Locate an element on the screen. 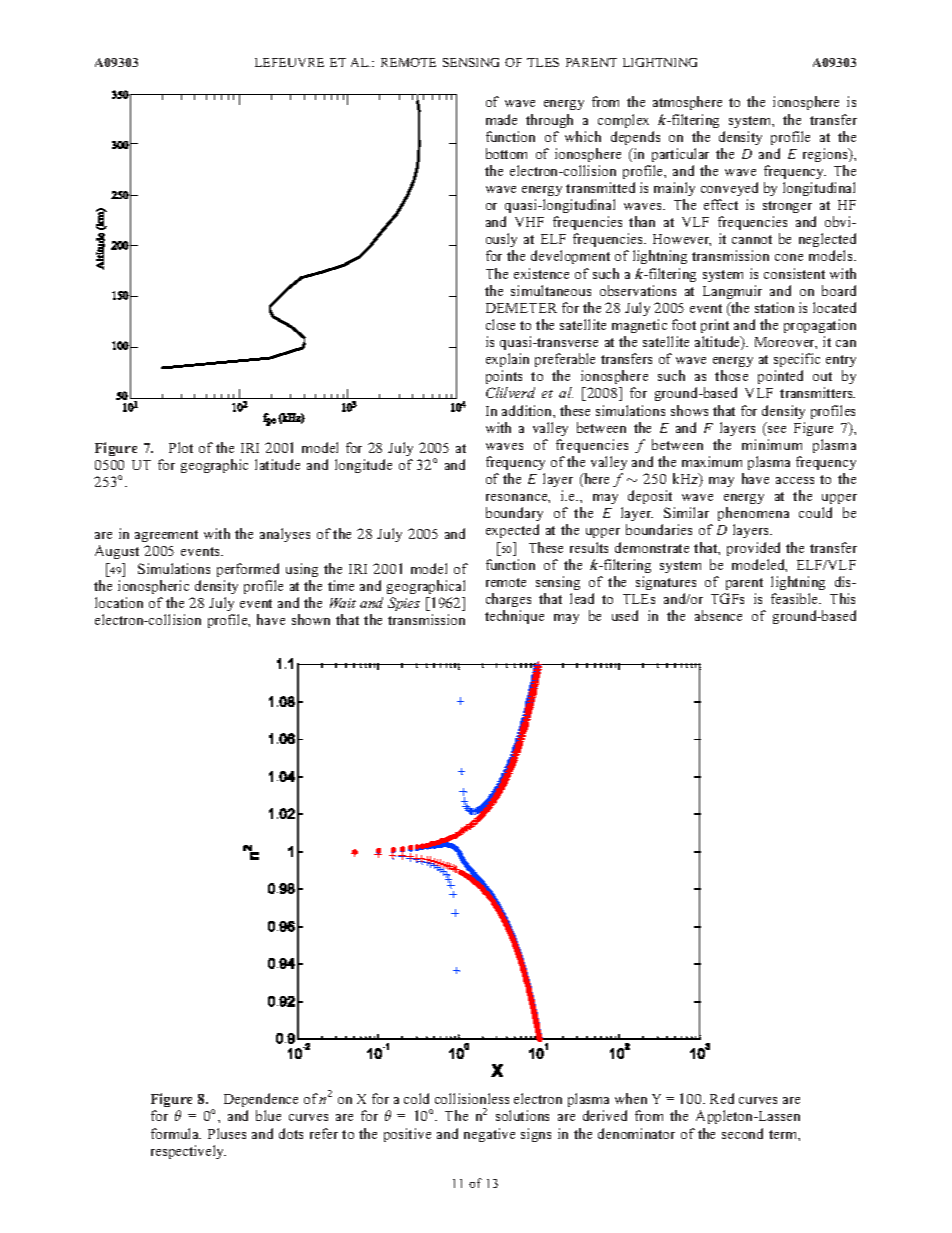 This screenshot has width=952, height=1233. Pluses is located at coordinates (227, 1133).
